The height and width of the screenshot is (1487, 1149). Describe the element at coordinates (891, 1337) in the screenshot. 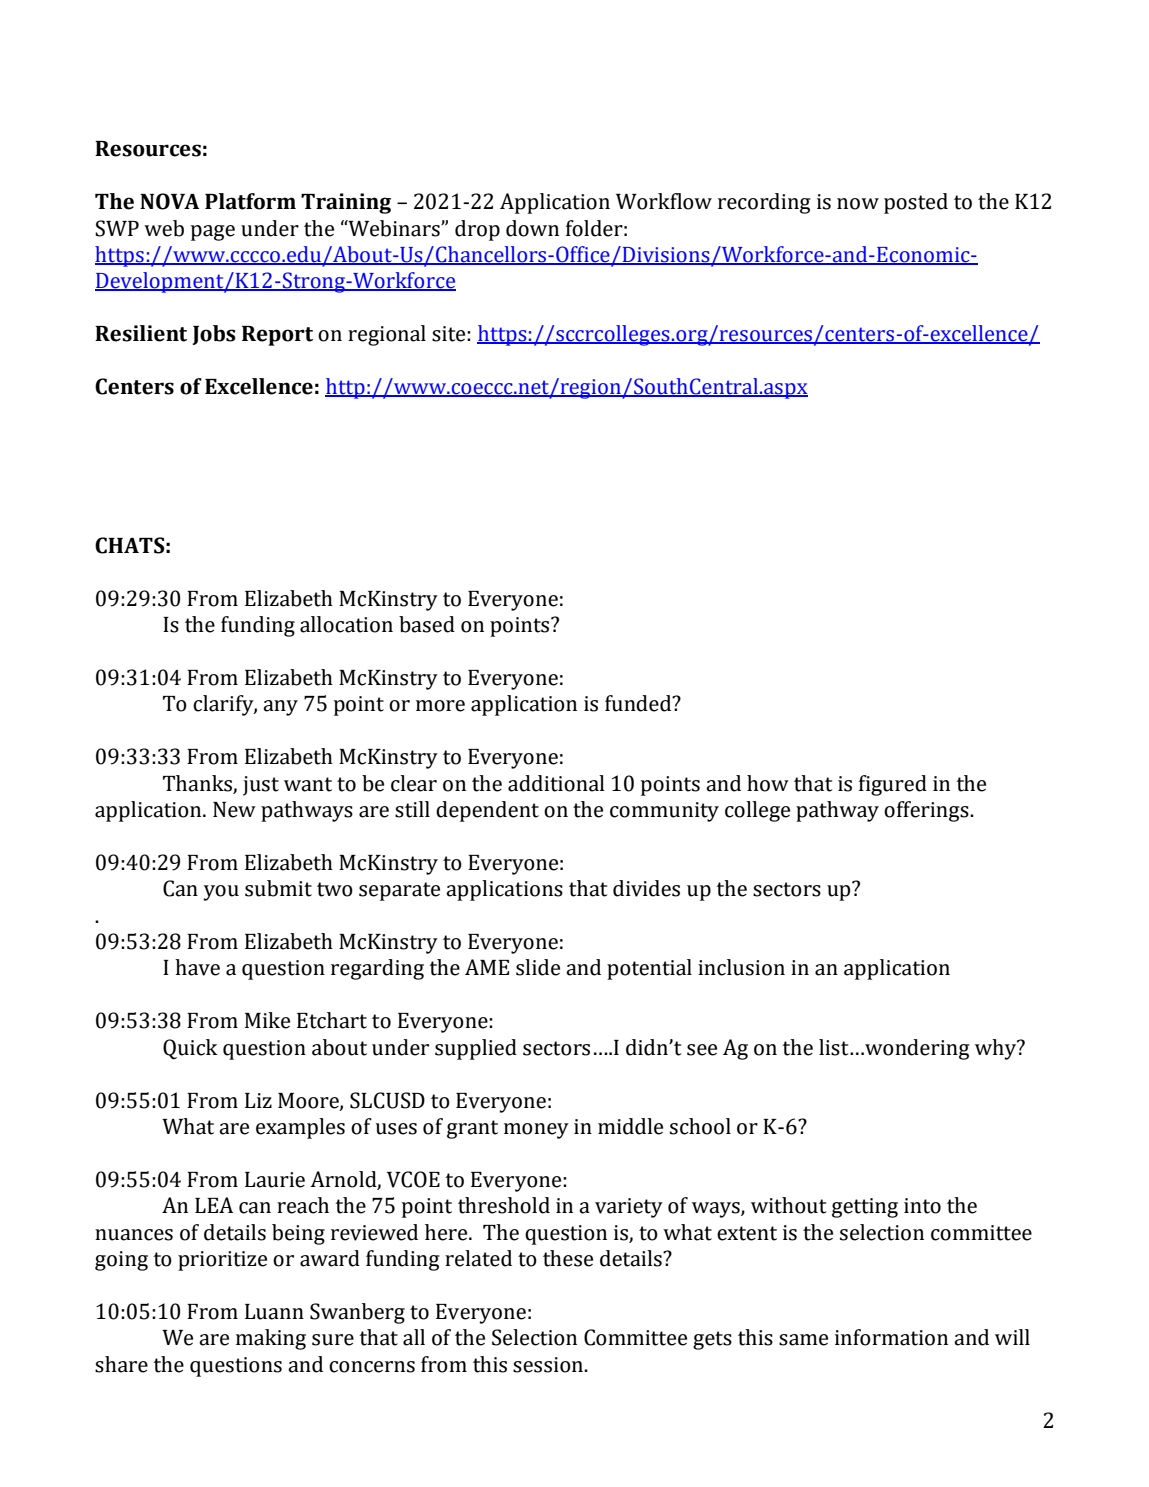

I see `information` at that location.
